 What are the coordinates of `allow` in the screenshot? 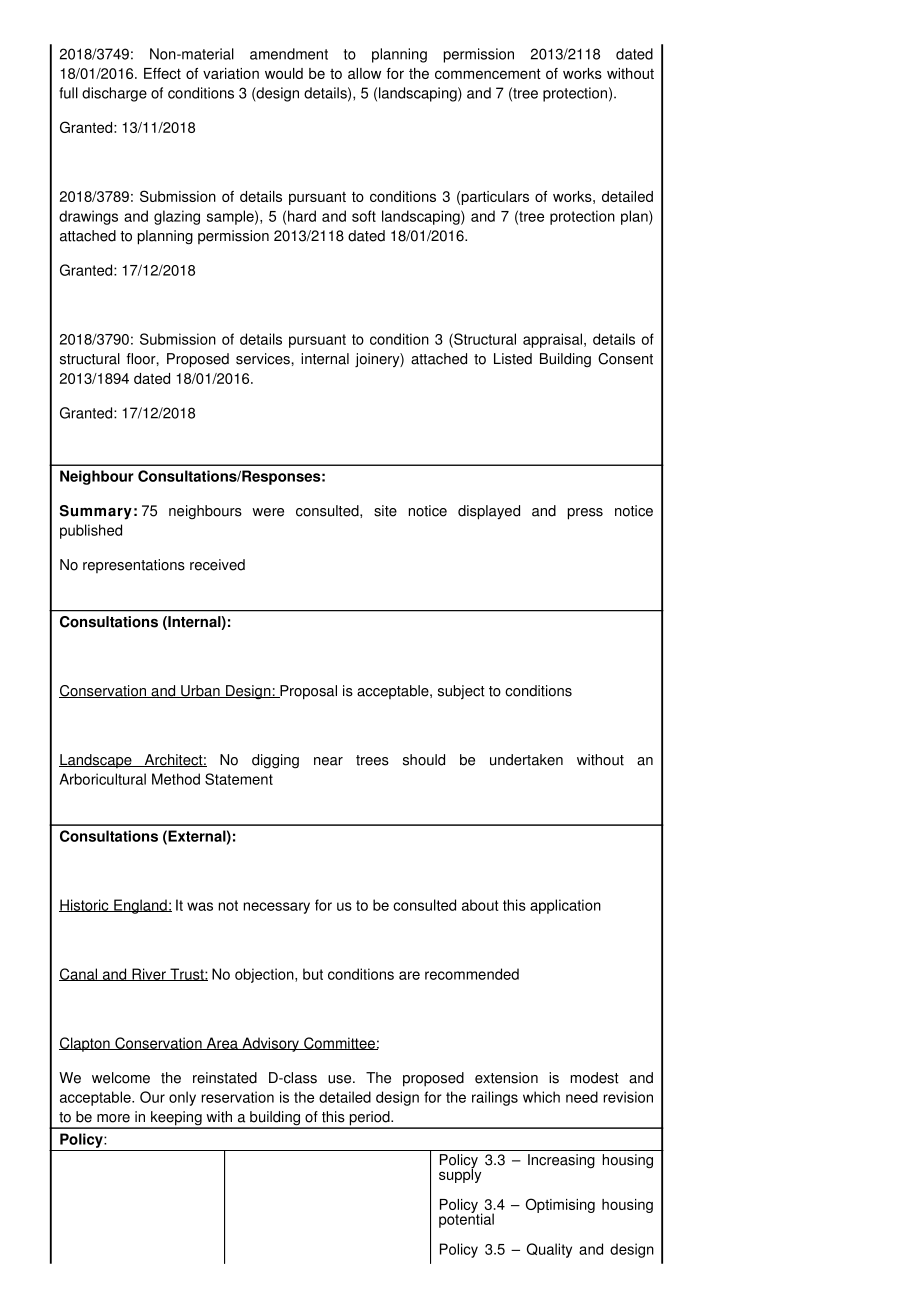 It's located at (364, 73).
